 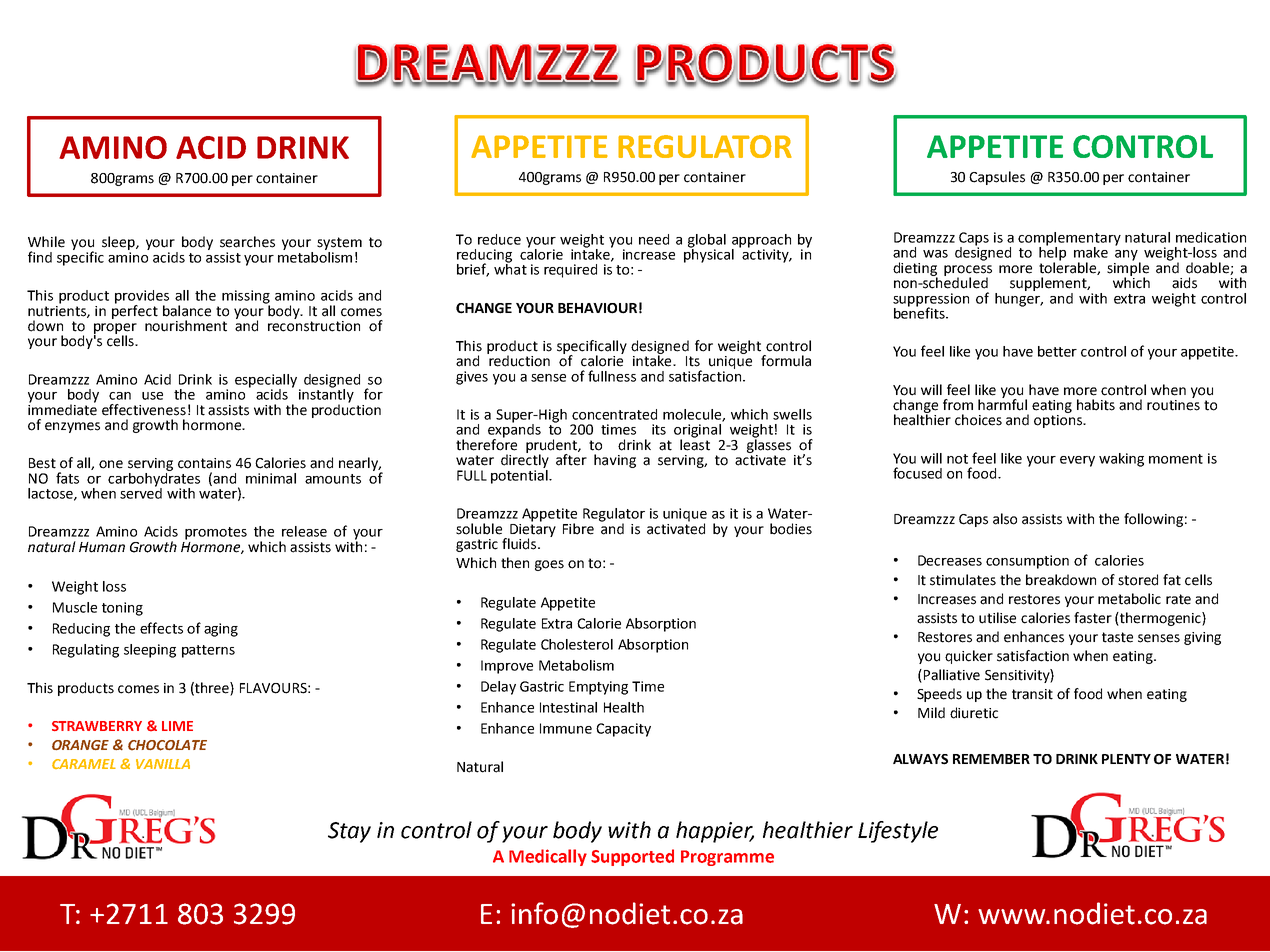 I want to click on Stay, so click(x=349, y=832).
